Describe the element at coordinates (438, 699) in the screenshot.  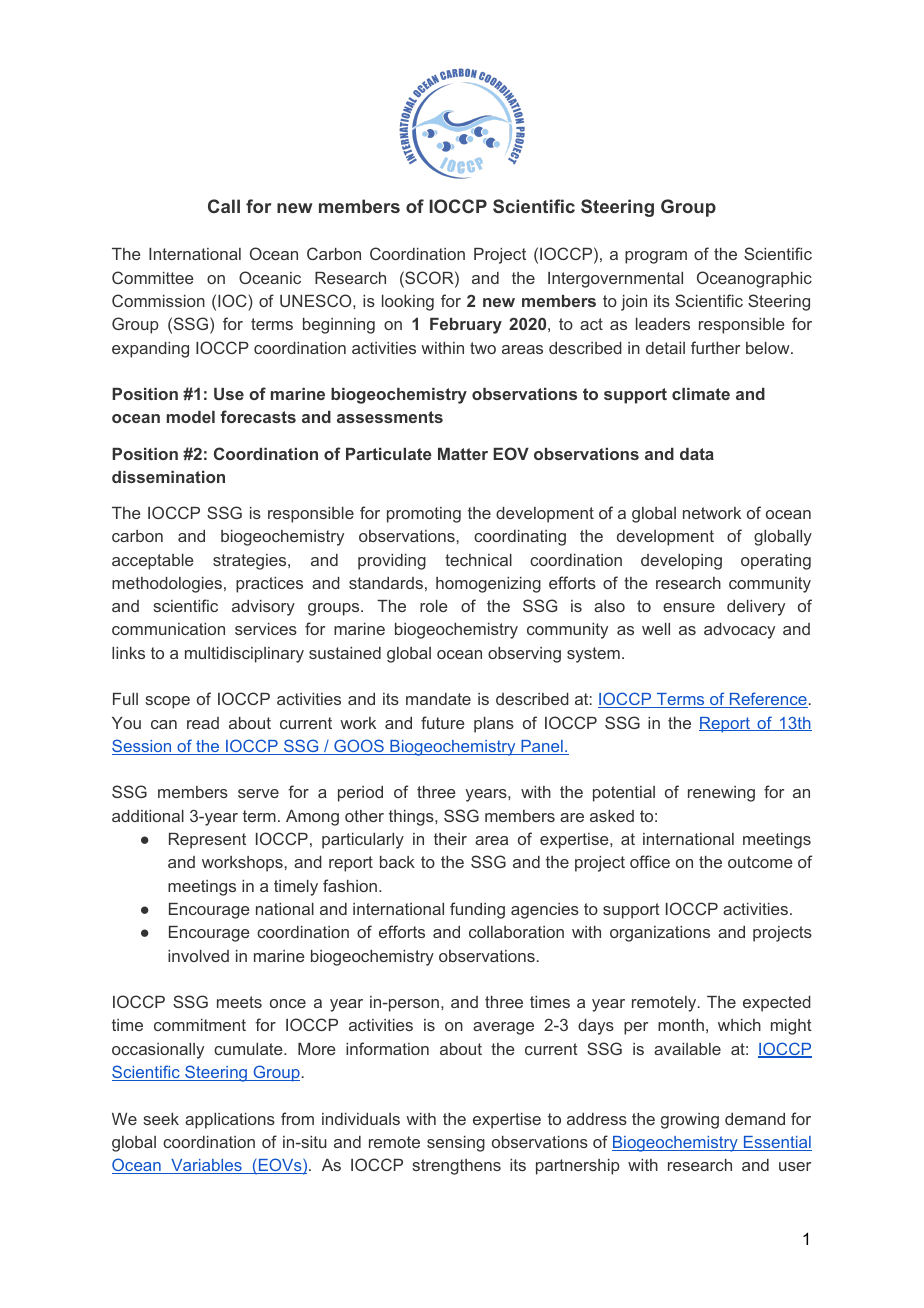
I see `mandate` at that location.
